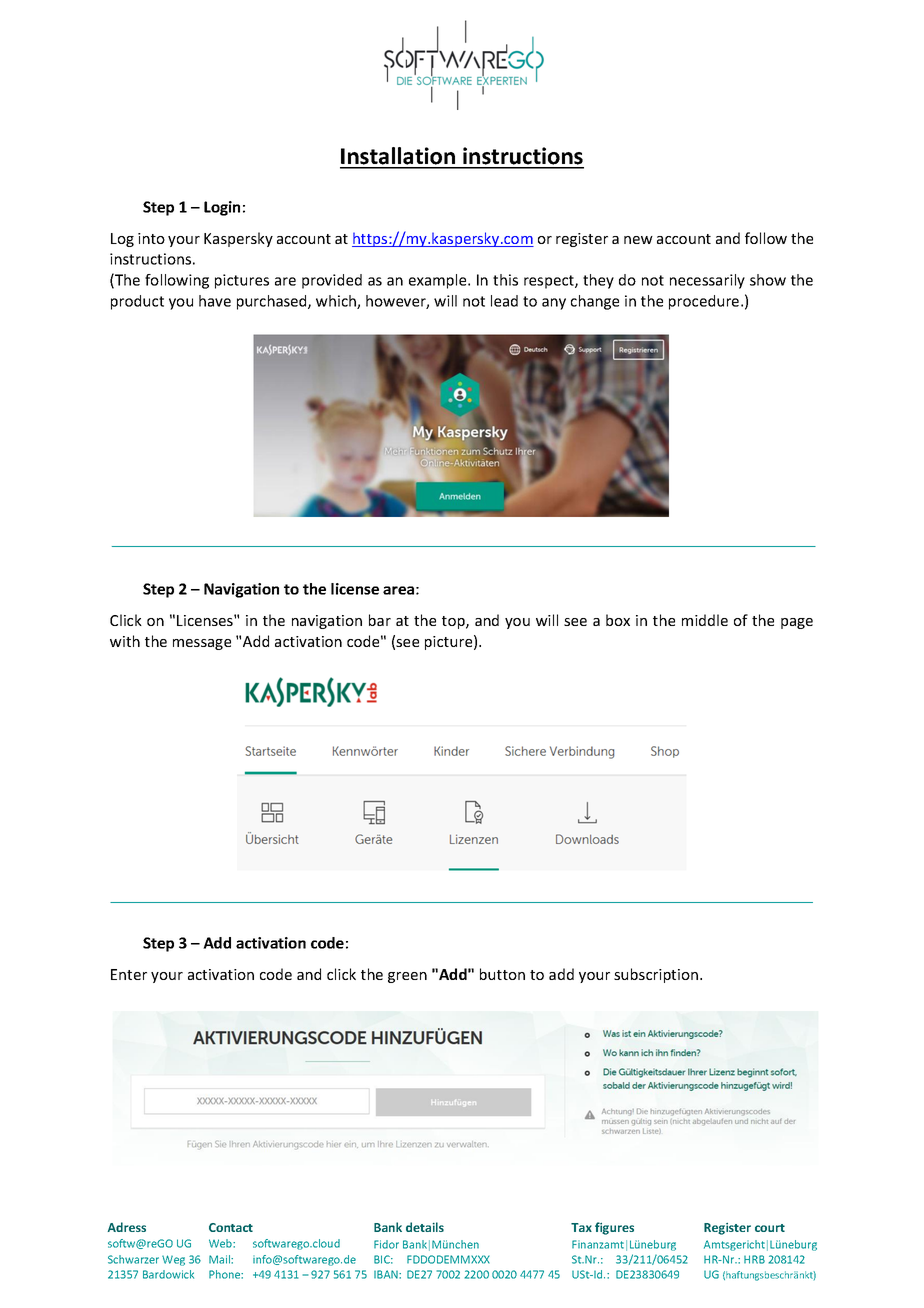 The image size is (924, 1308). What do you see at coordinates (222, 208) in the document?
I see `Login` at bounding box center [222, 208].
